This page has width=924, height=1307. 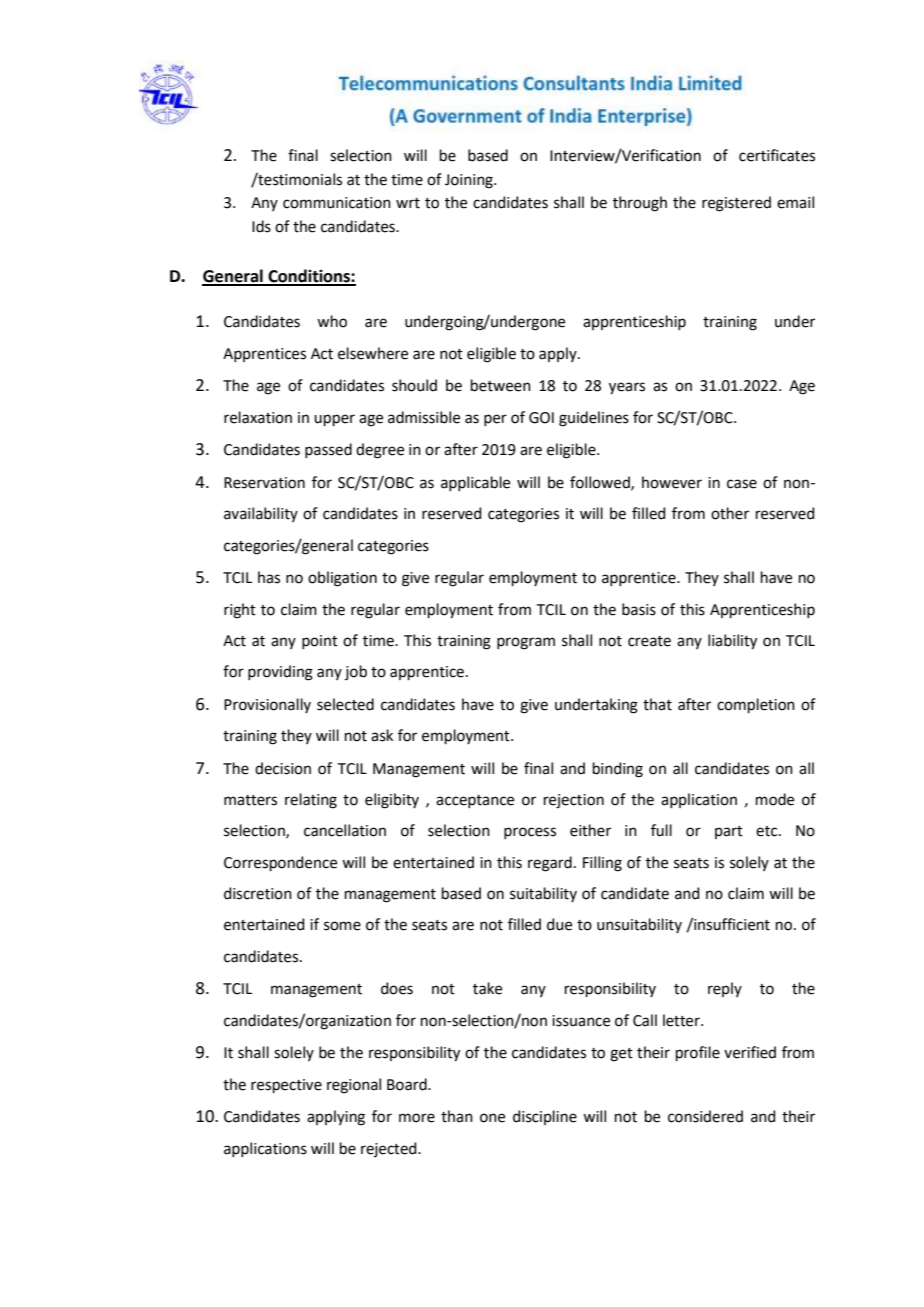 What do you see at coordinates (730, 513) in the page?
I see `other` at bounding box center [730, 513].
